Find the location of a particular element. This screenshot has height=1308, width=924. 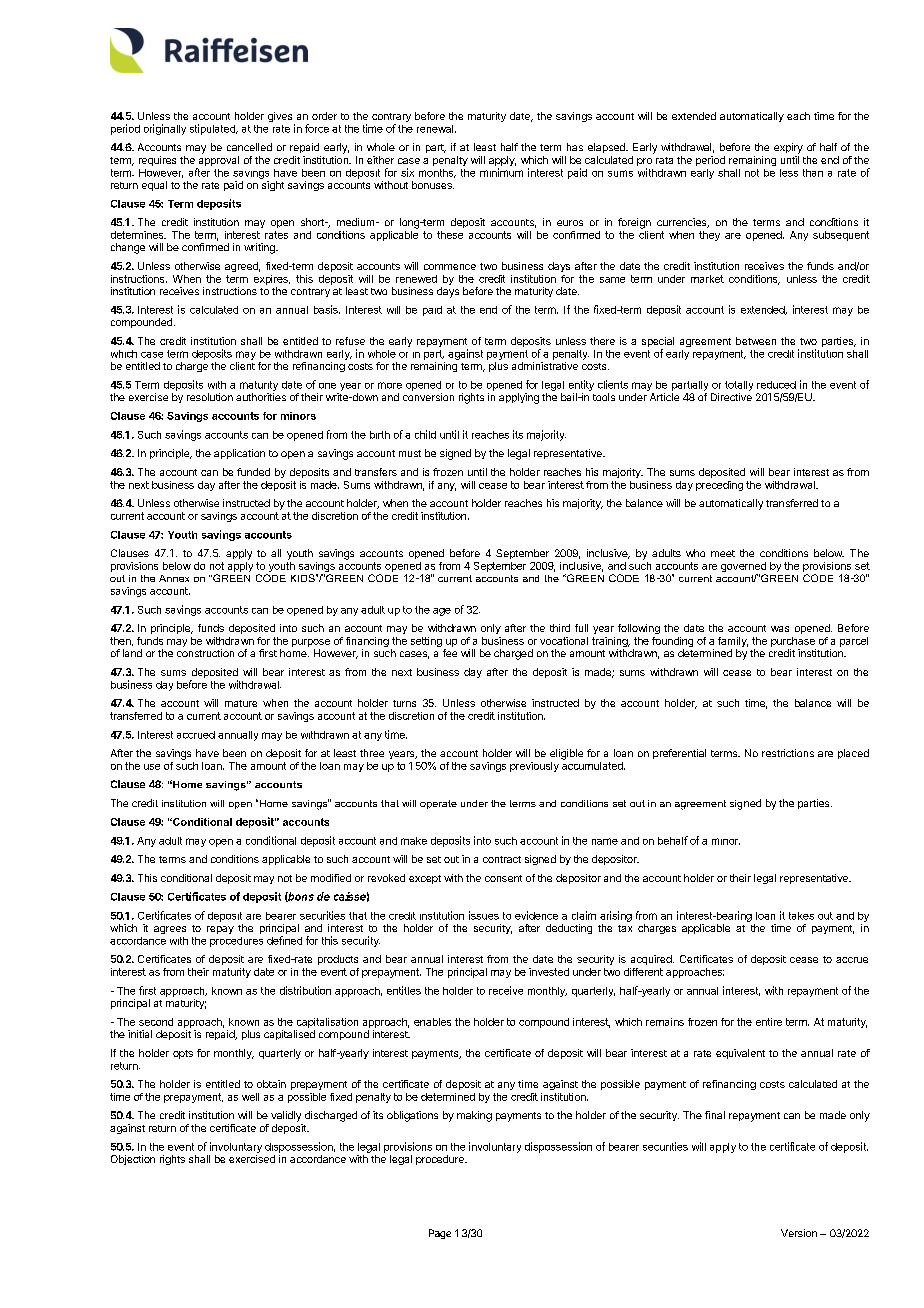

preceding is located at coordinates (719, 486).
